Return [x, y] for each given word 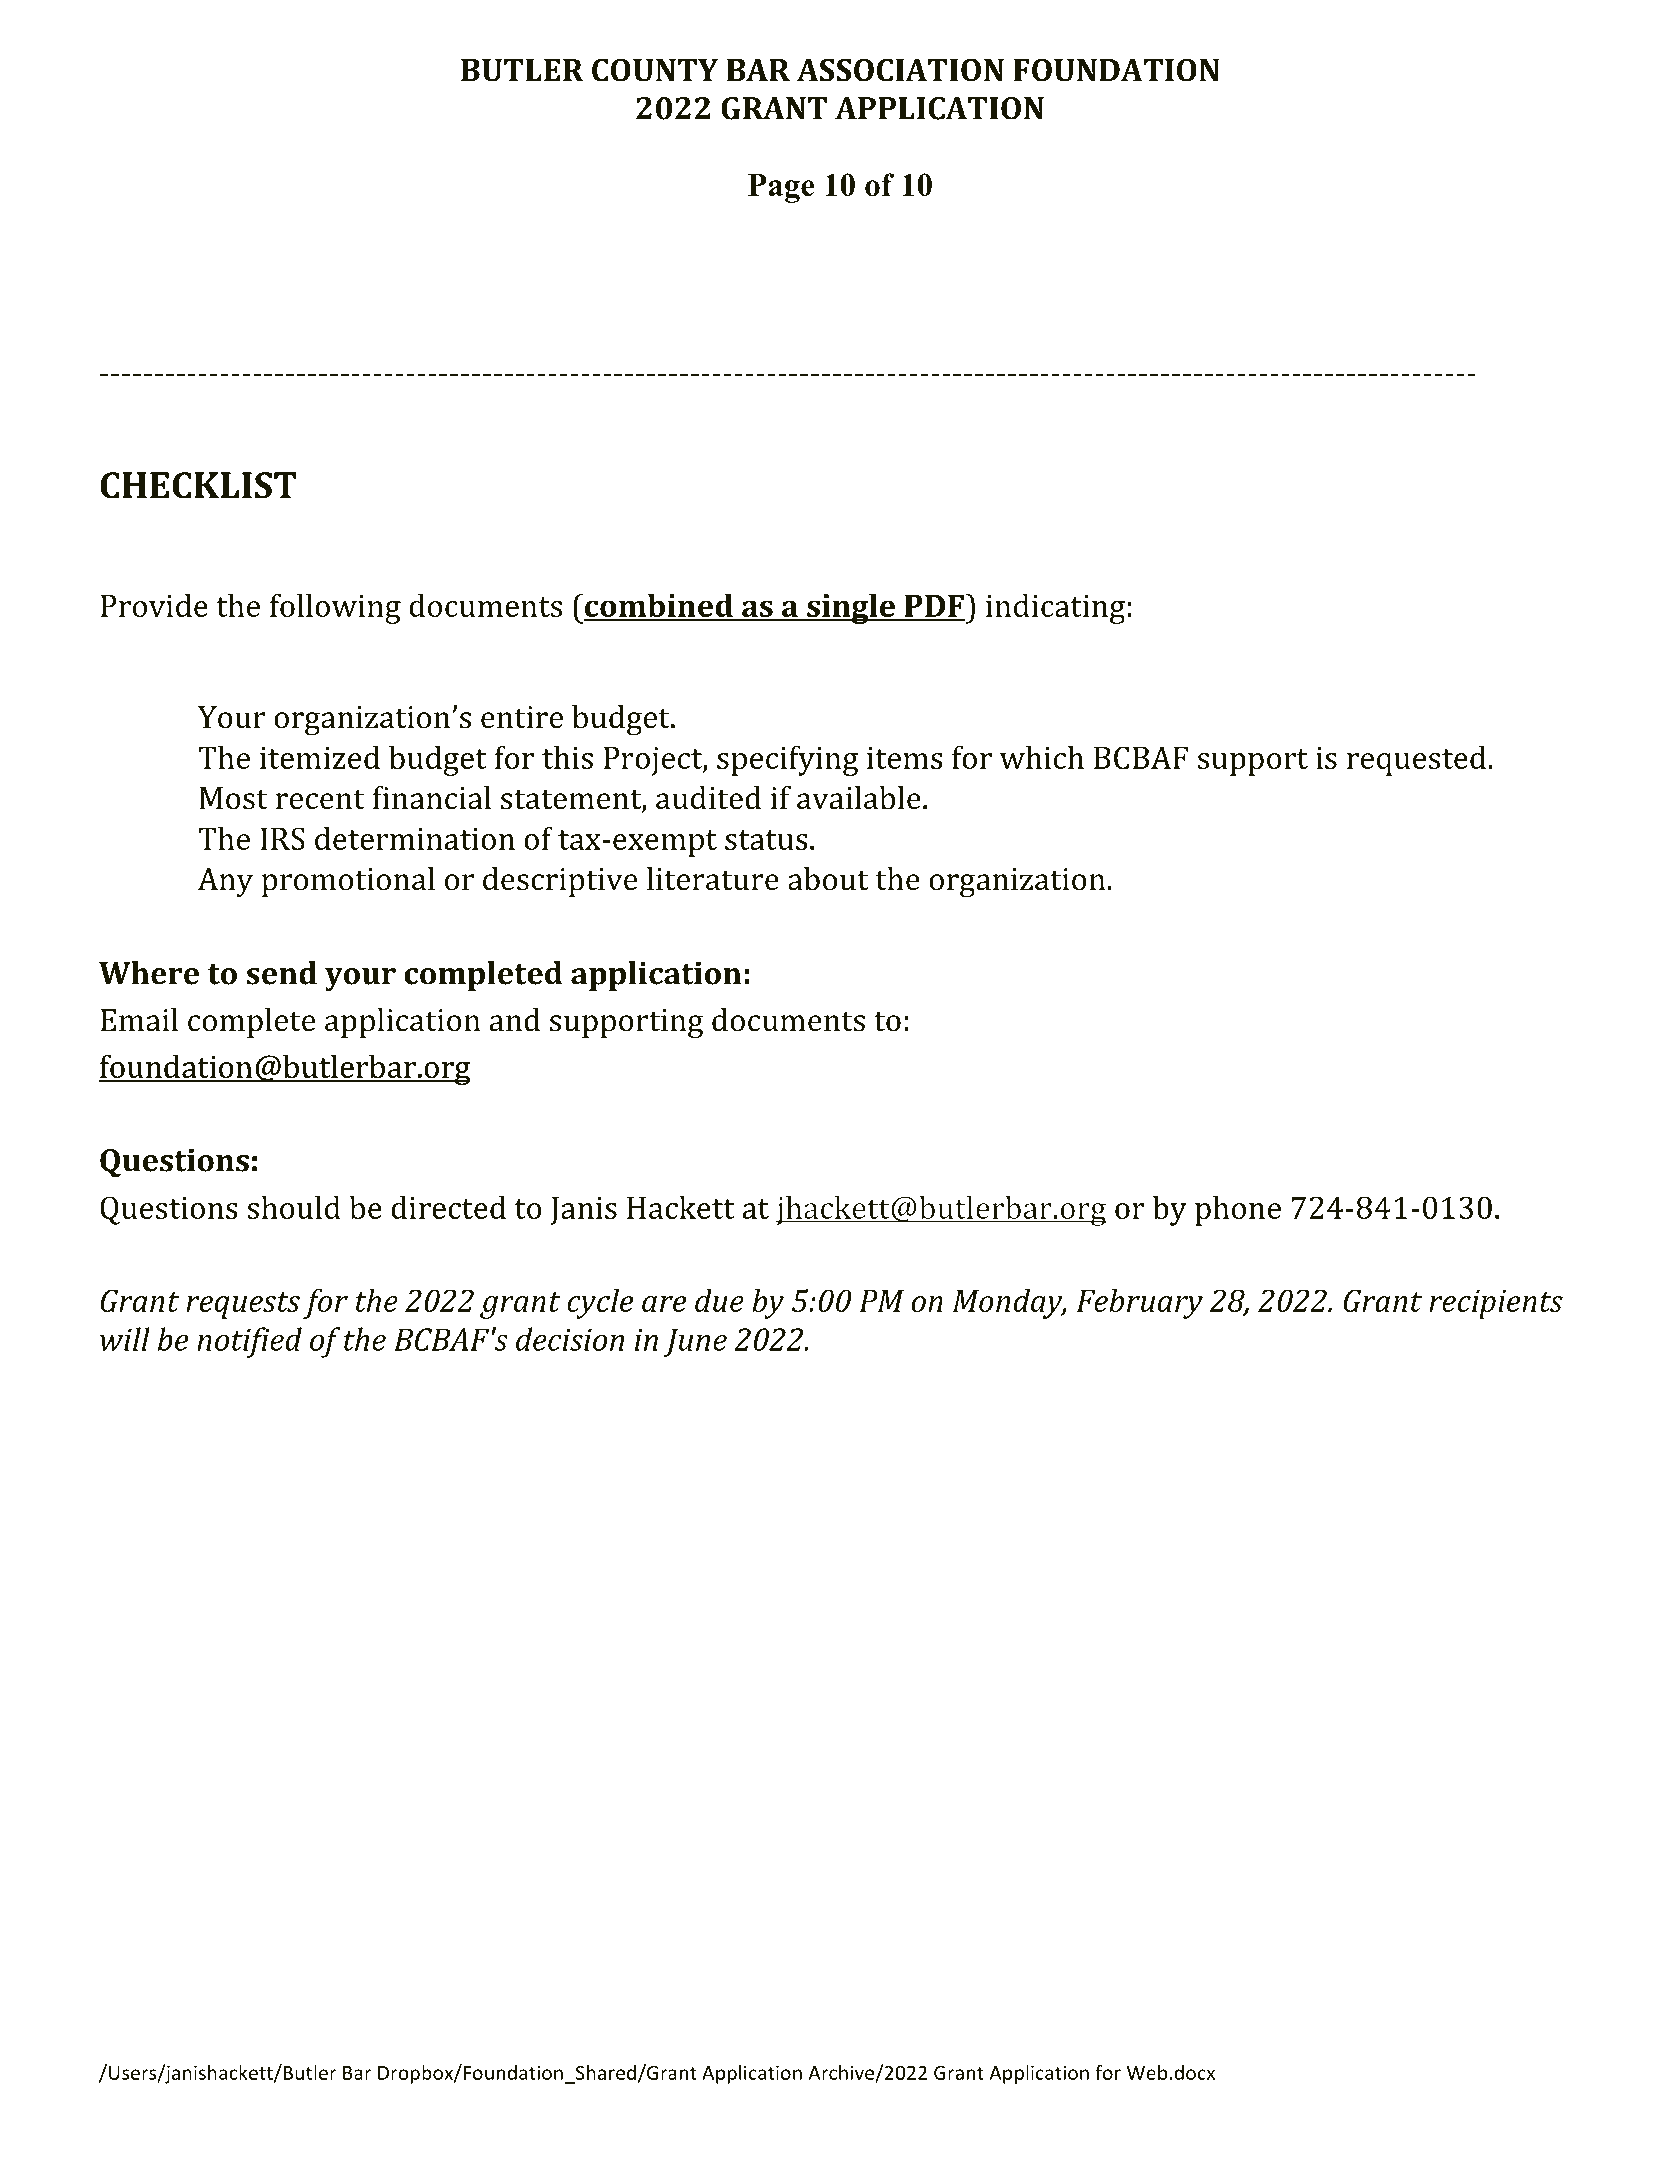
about [828, 879]
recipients [1496, 1304]
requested [1416, 760]
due [719, 1300]
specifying [788, 760]
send [281, 973]
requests [243, 1305]
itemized [320, 757]
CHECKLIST [198, 485]
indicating [1055, 608]
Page [781, 188]
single [851, 608]
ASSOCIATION [900, 70]
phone [1238, 1210]
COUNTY [655, 70]
